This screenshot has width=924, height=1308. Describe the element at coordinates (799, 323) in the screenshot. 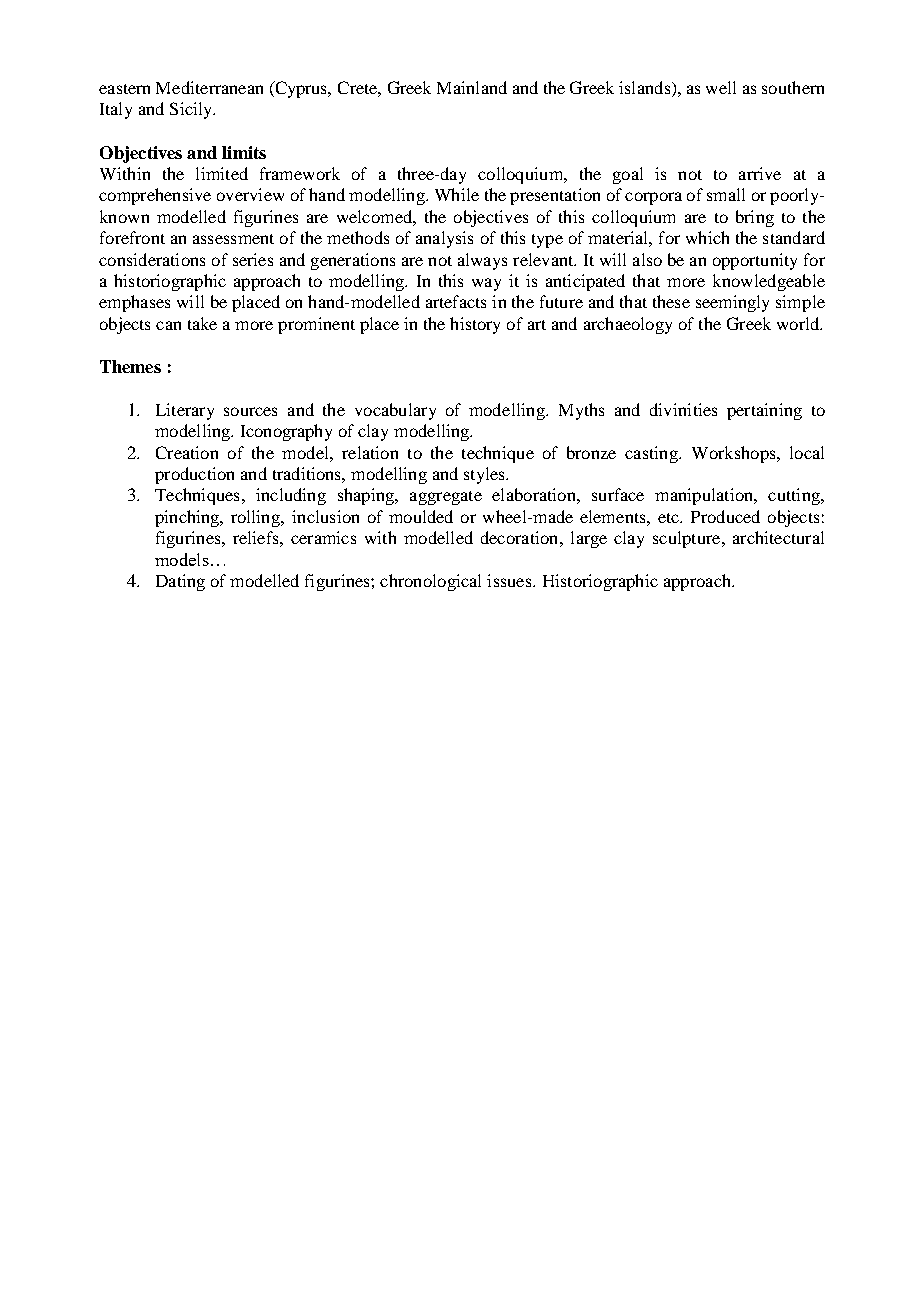

I see `world` at that location.
